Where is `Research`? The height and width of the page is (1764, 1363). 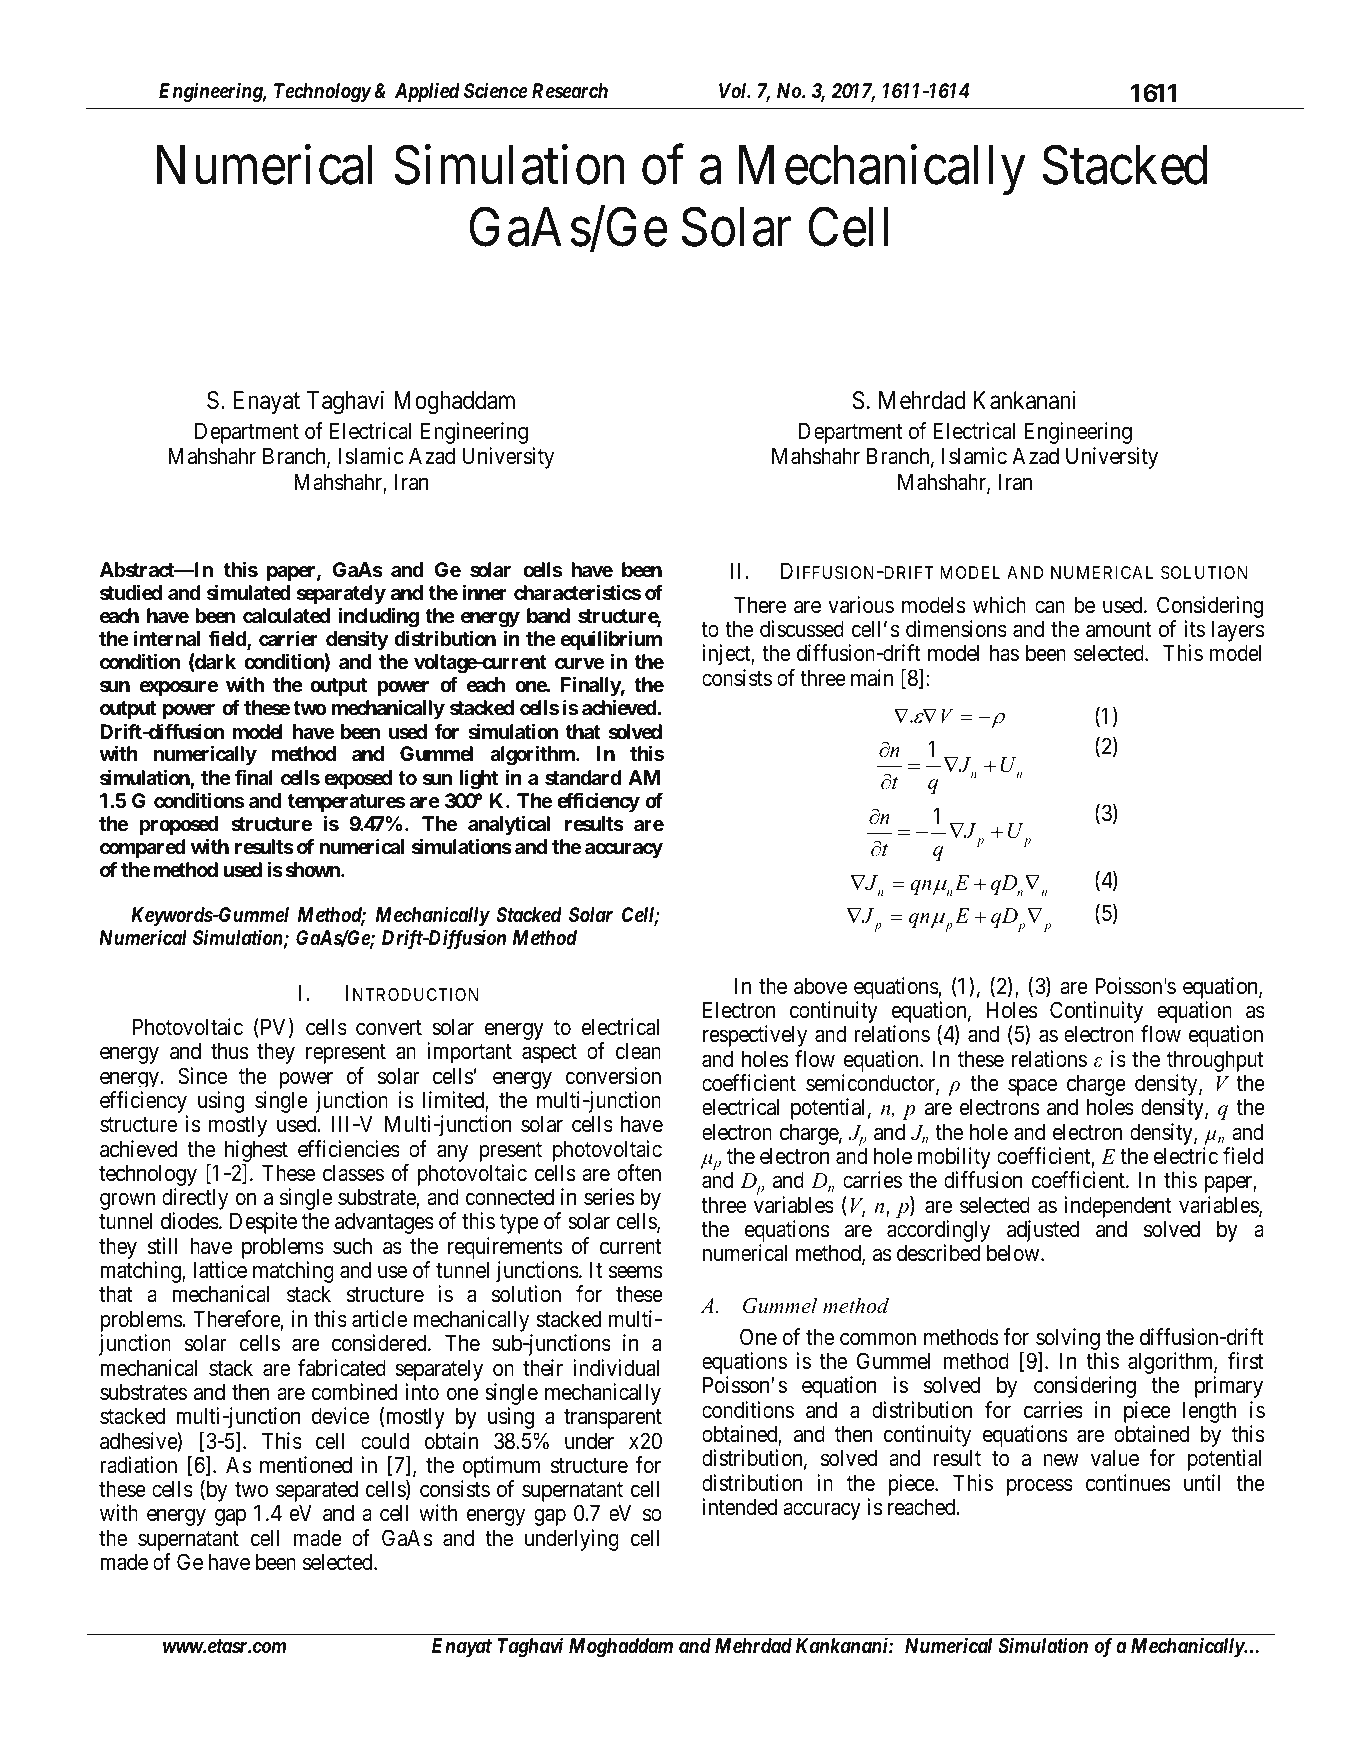
Research is located at coordinates (570, 91).
